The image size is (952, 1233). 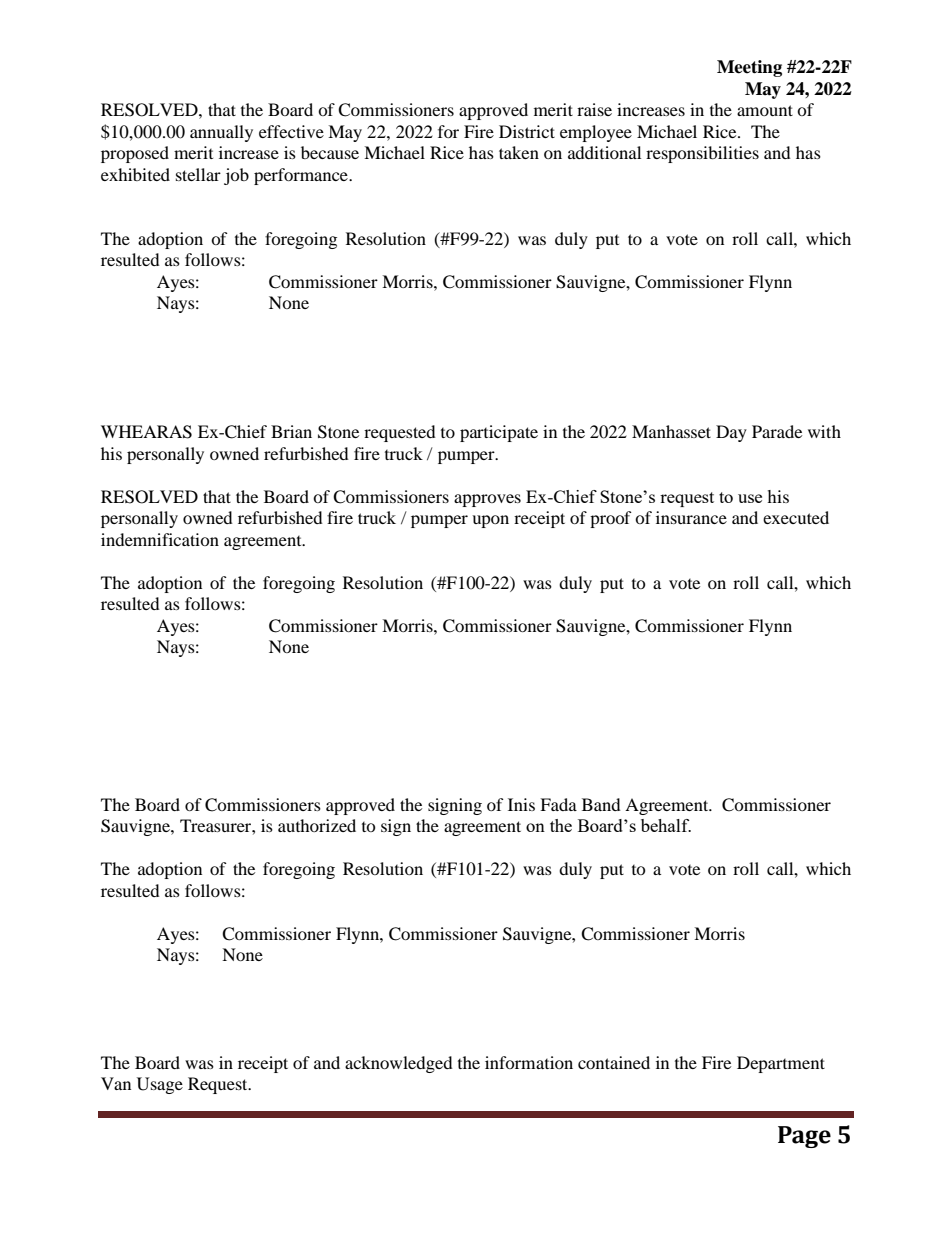 I want to click on insurance, so click(x=691, y=517).
